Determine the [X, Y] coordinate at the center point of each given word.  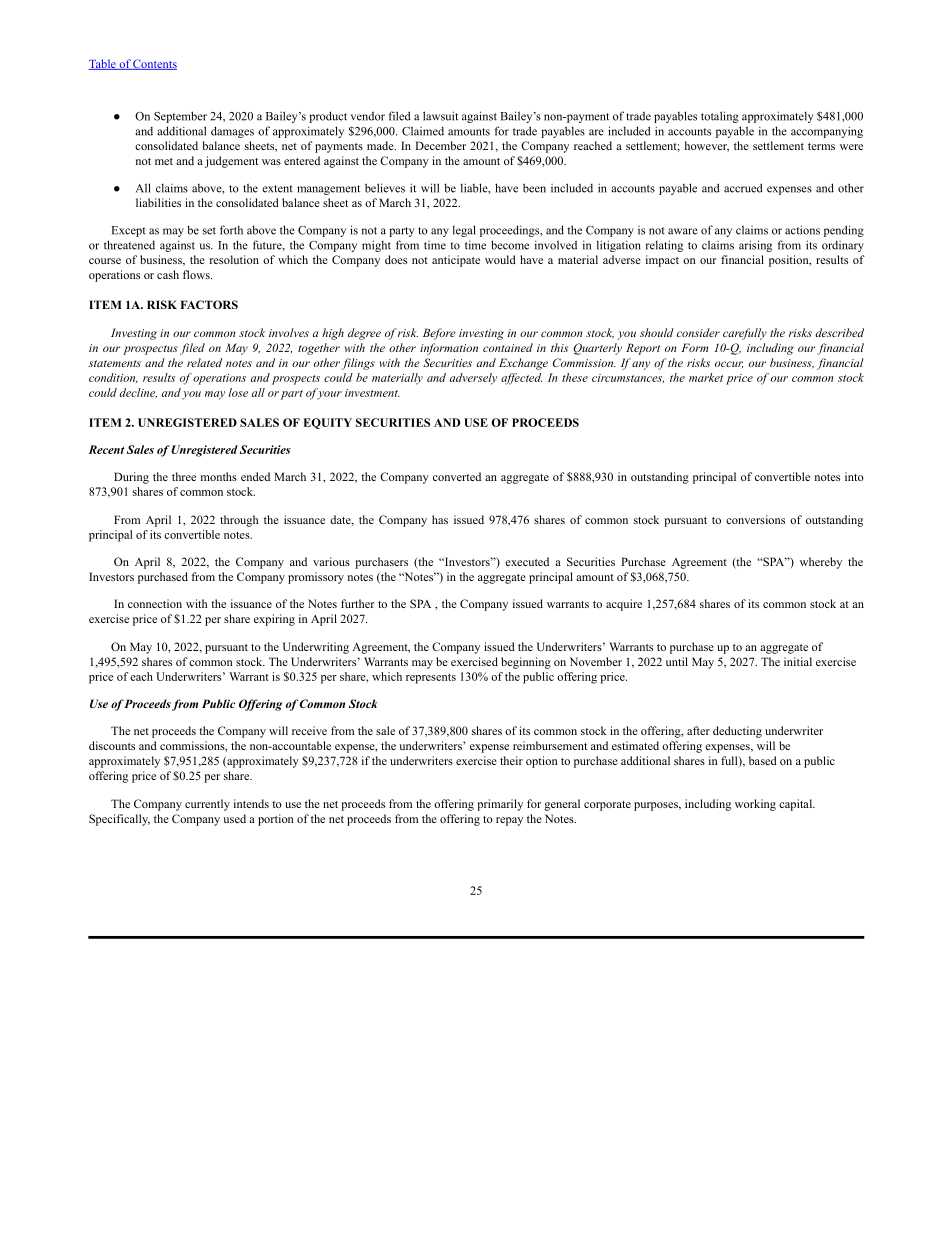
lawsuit [440, 116]
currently [207, 805]
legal [464, 231]
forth [231, 230]
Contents [154, 64]
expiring [274, 620]
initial [798, 661]
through [239, 521]
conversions [755, 519]
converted [457, 476]
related [204, 362]
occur [729, 364]
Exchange [523, 364]
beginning [526, 663]
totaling [720, 117]
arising [755, 246]
